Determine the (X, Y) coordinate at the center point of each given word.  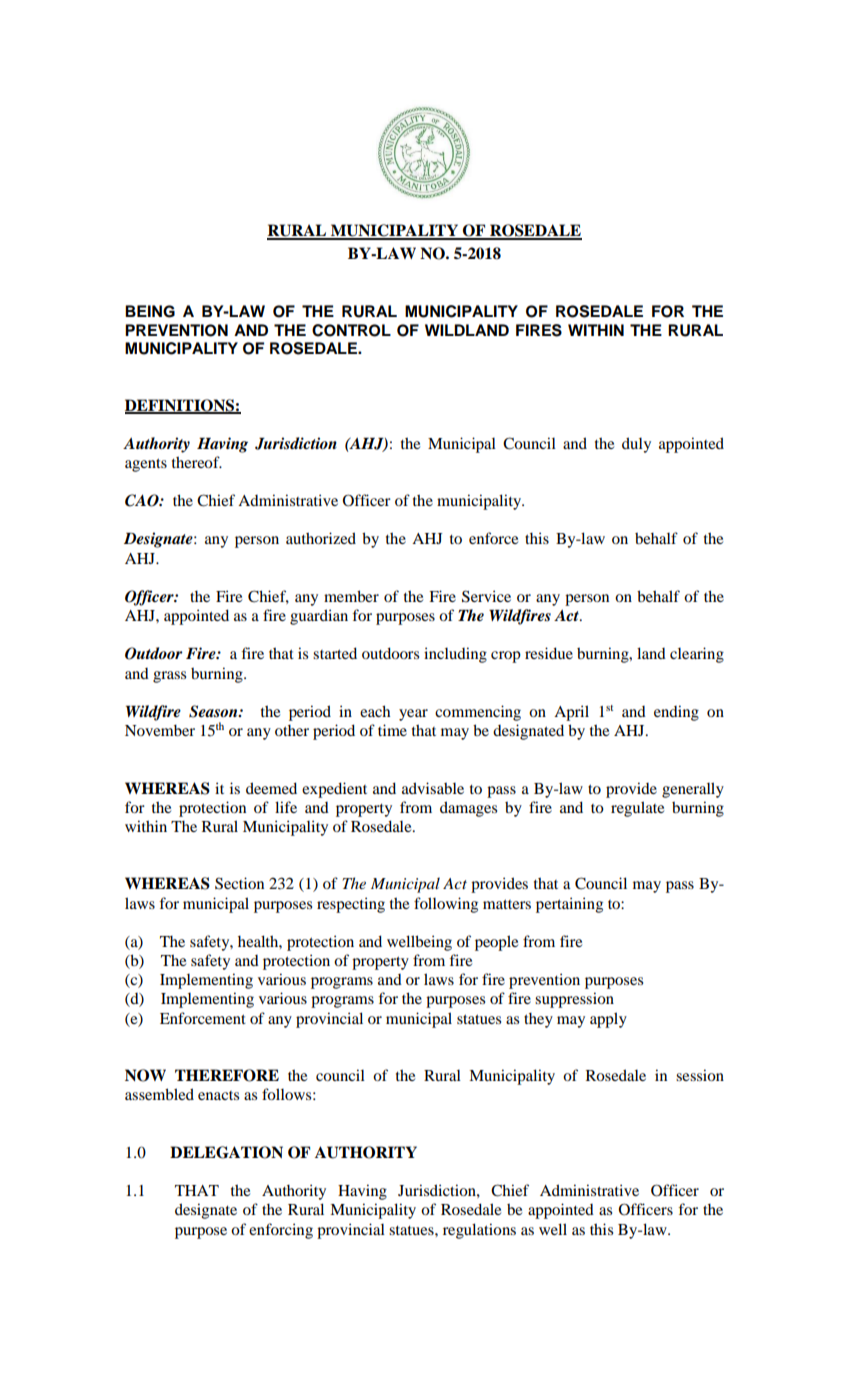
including (455, 655)
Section (239, 883)
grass (169, 677)
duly (636, 445)
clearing (697, 655)
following (446, 905)
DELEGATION (226, 1152)
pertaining (569, 905)
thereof (197, 462)
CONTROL (351, 330)
